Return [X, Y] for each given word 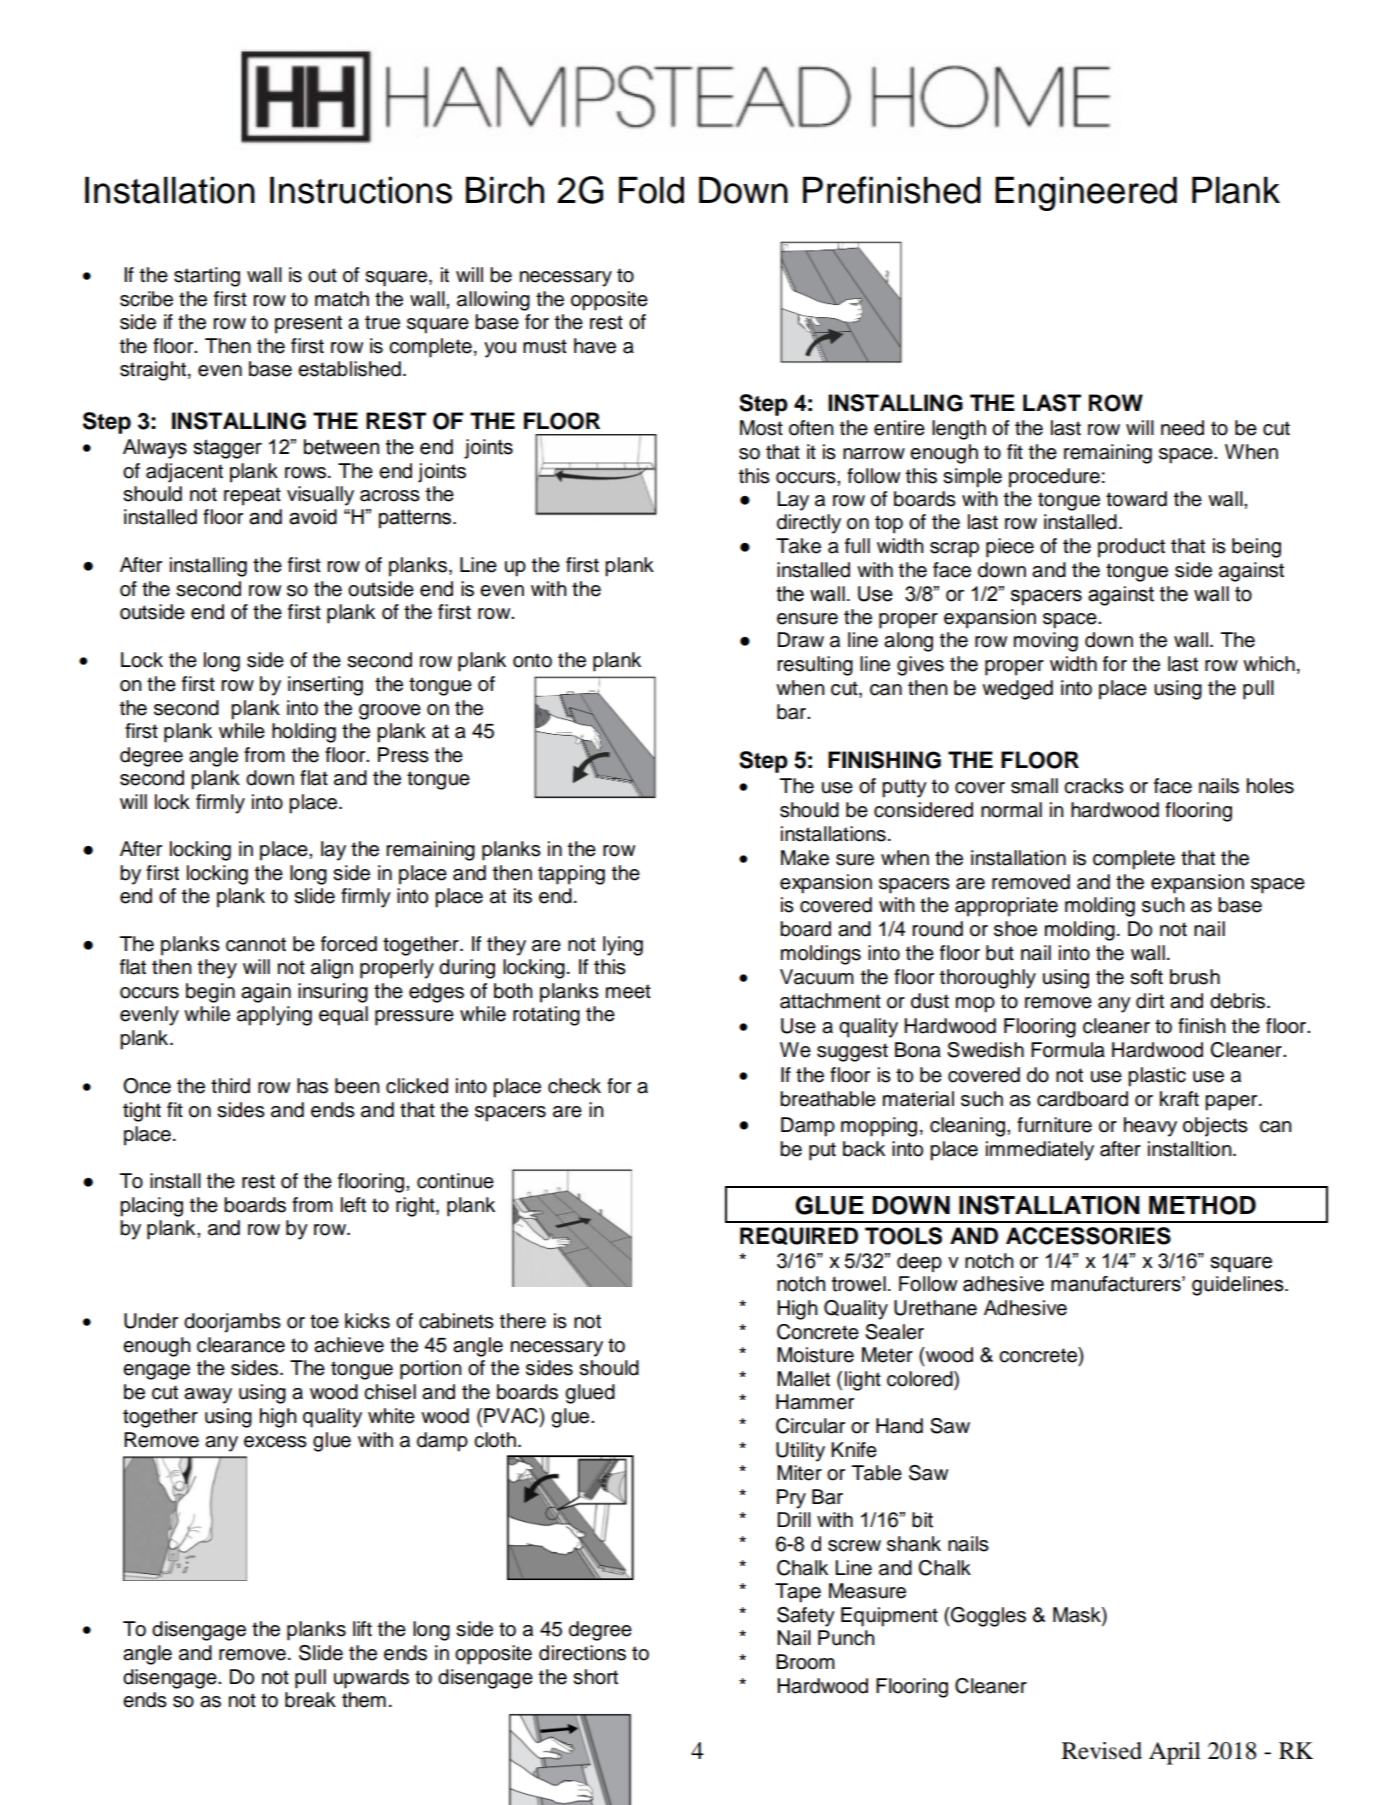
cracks [1094, 786]
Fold [651, 190]
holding [304, 733]
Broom [805, 1662]
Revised [1102, 1751]
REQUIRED [799, 1236]
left [353, 1205]
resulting [815, 666]
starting [207, 277]
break [310, 1700]
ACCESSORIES [1088, 1236]
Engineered [1086, 193]
